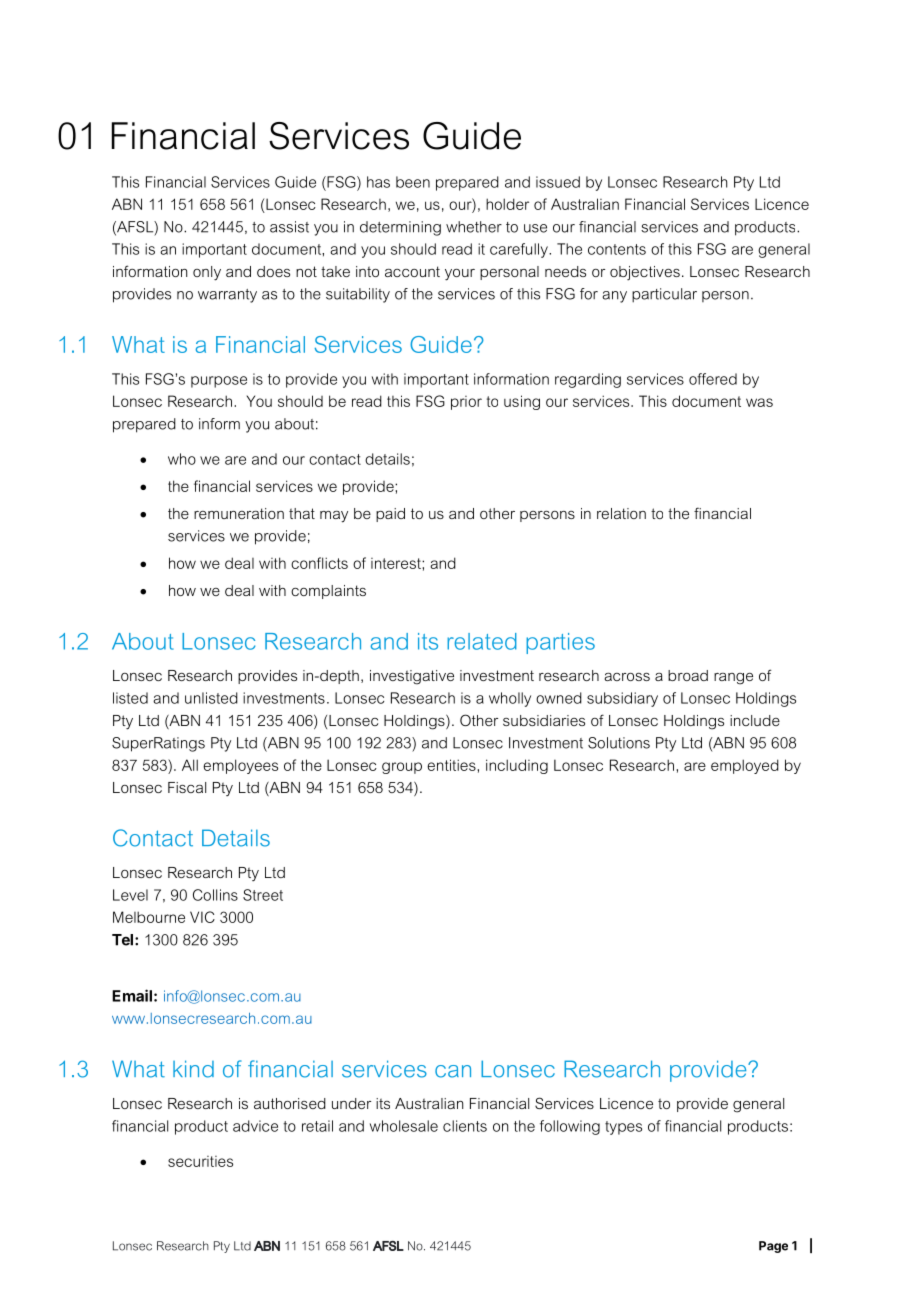 The height and width of the screenshot is (1308, 924). Describe the element at coordinates (397, 563) in the screenshot. I see `interest` at that location.
